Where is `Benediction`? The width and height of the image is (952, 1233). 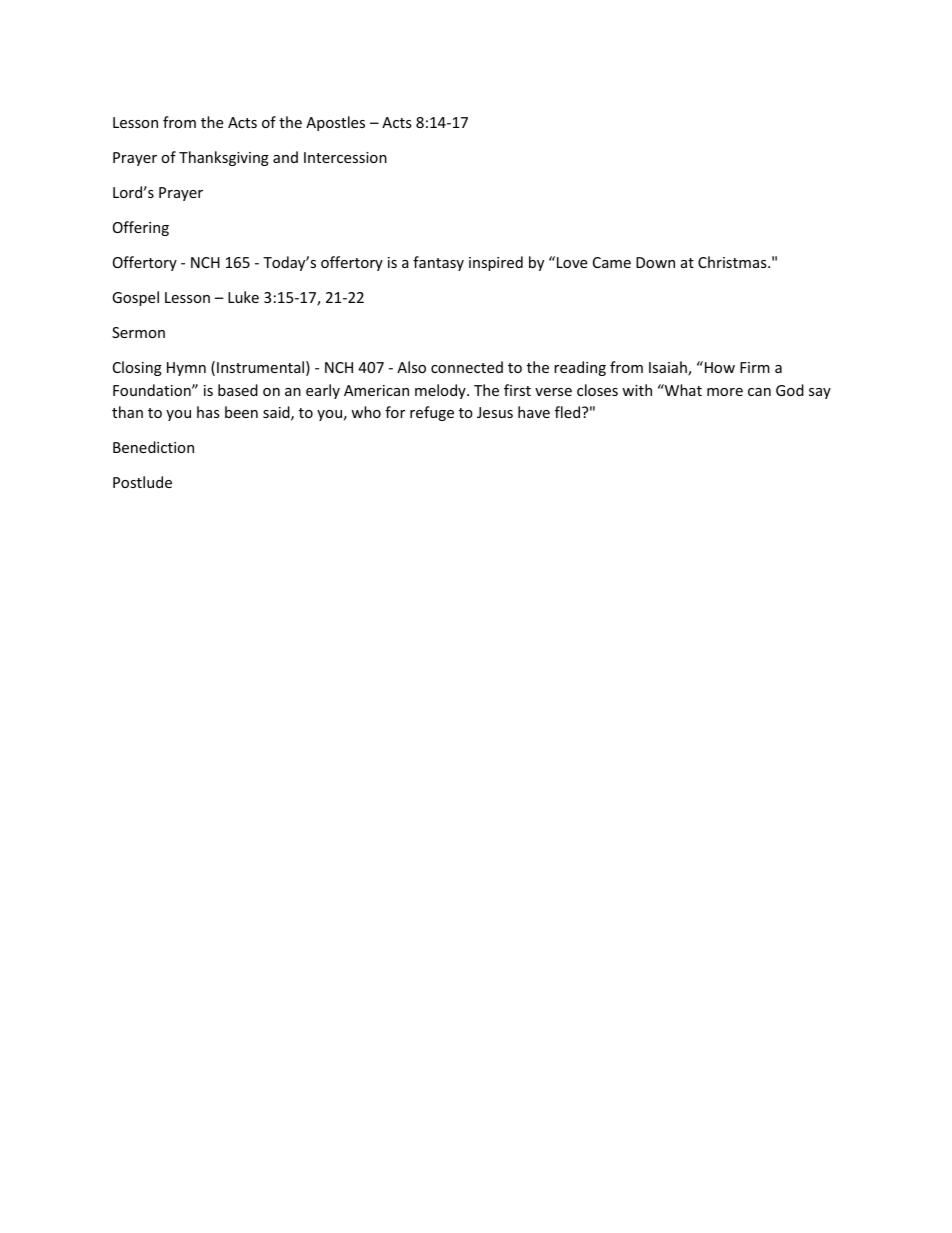
Benediction is located at coordinates (153, 447).
